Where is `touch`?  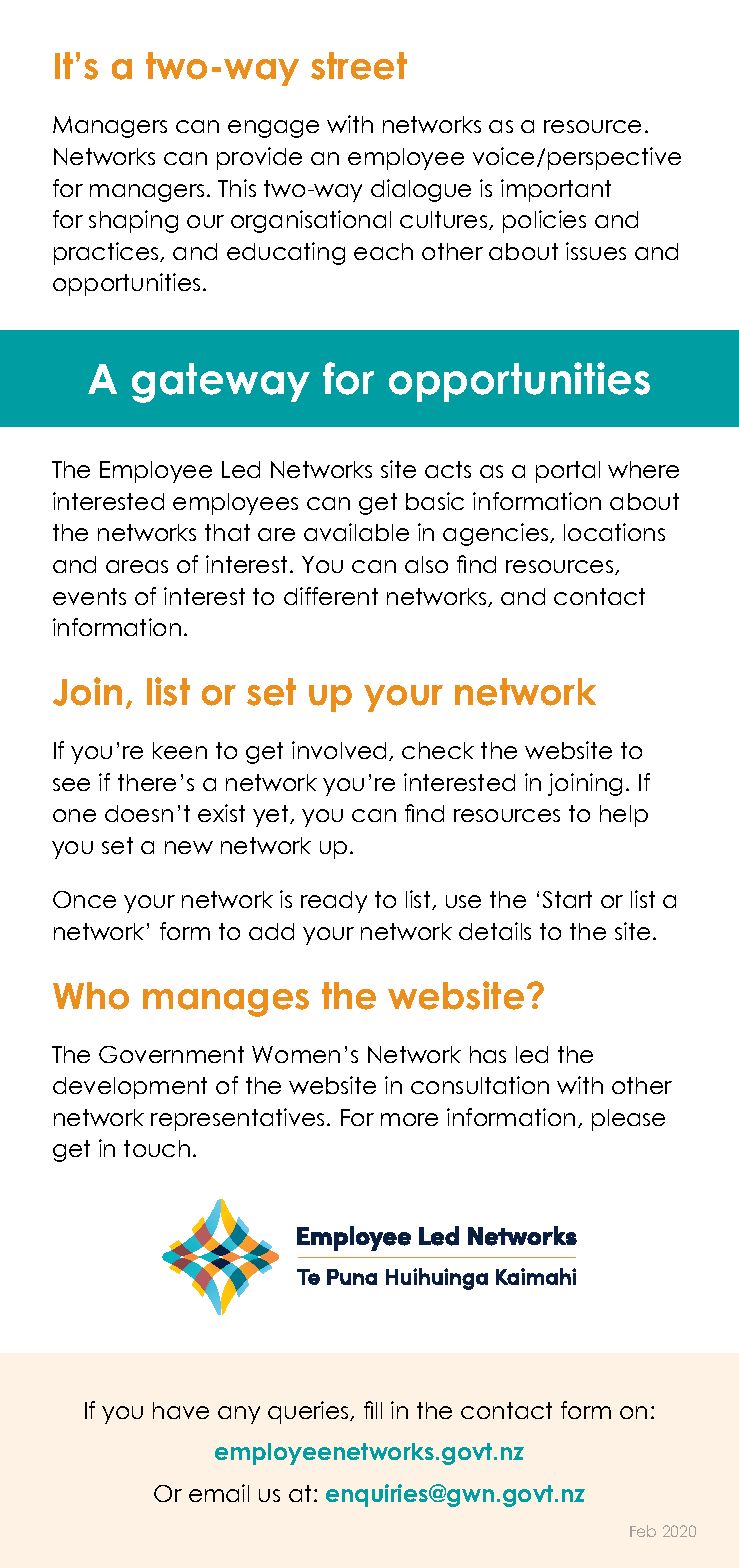 touch is located at coordinates (157, 1148).
